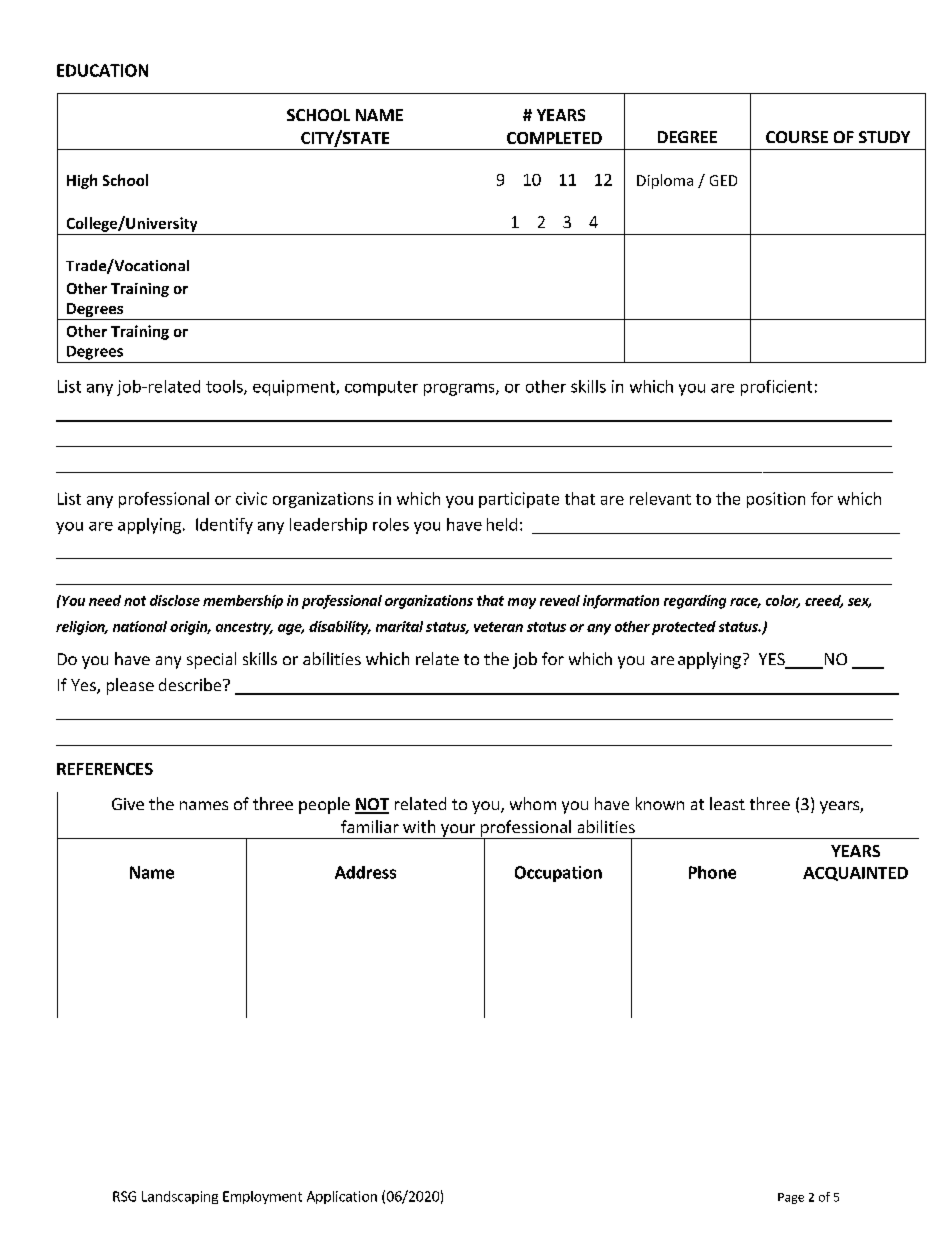 The image size is (952, 1233). I want to click on national, so click(140, 626).
